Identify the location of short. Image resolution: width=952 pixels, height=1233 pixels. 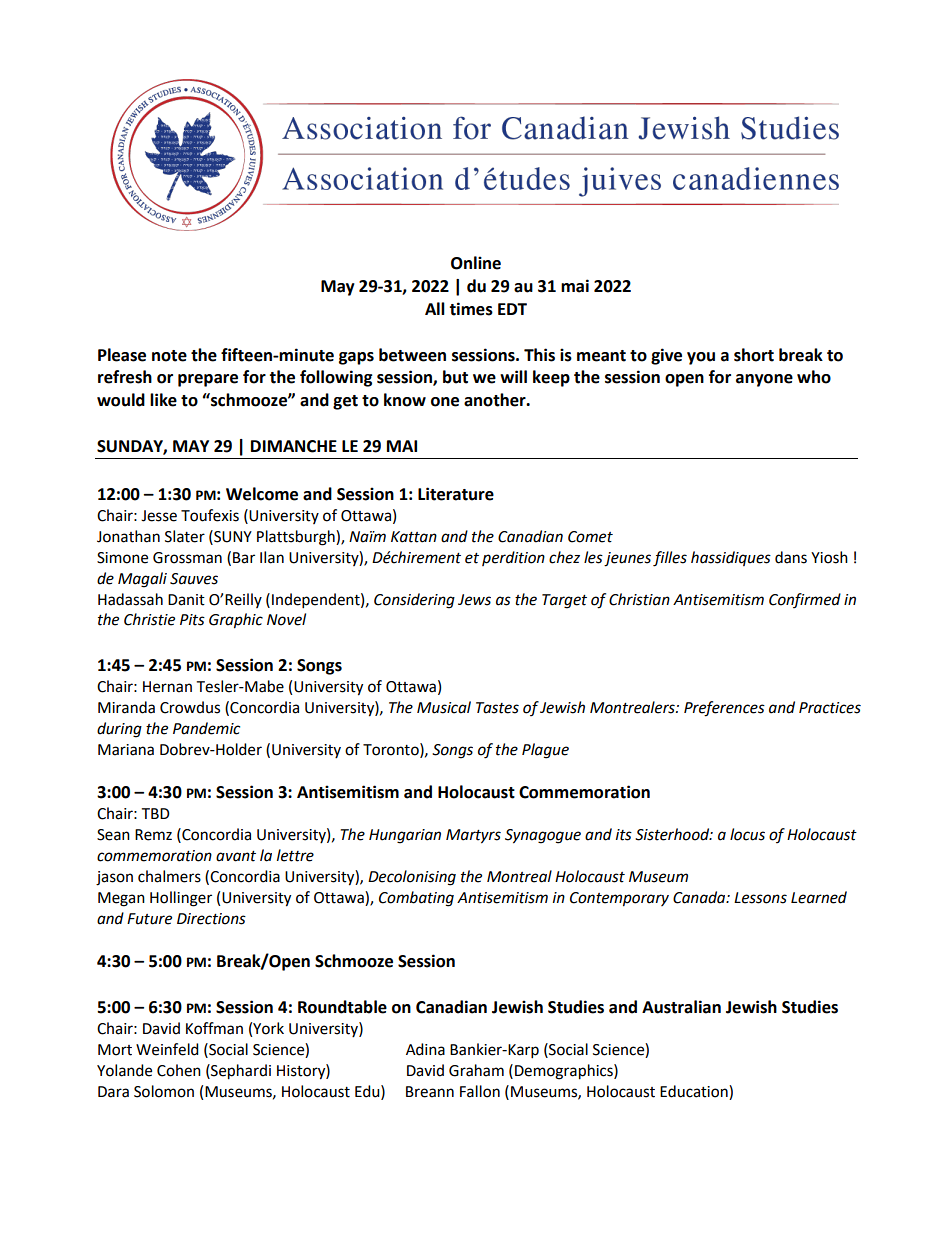
(754, 355).
